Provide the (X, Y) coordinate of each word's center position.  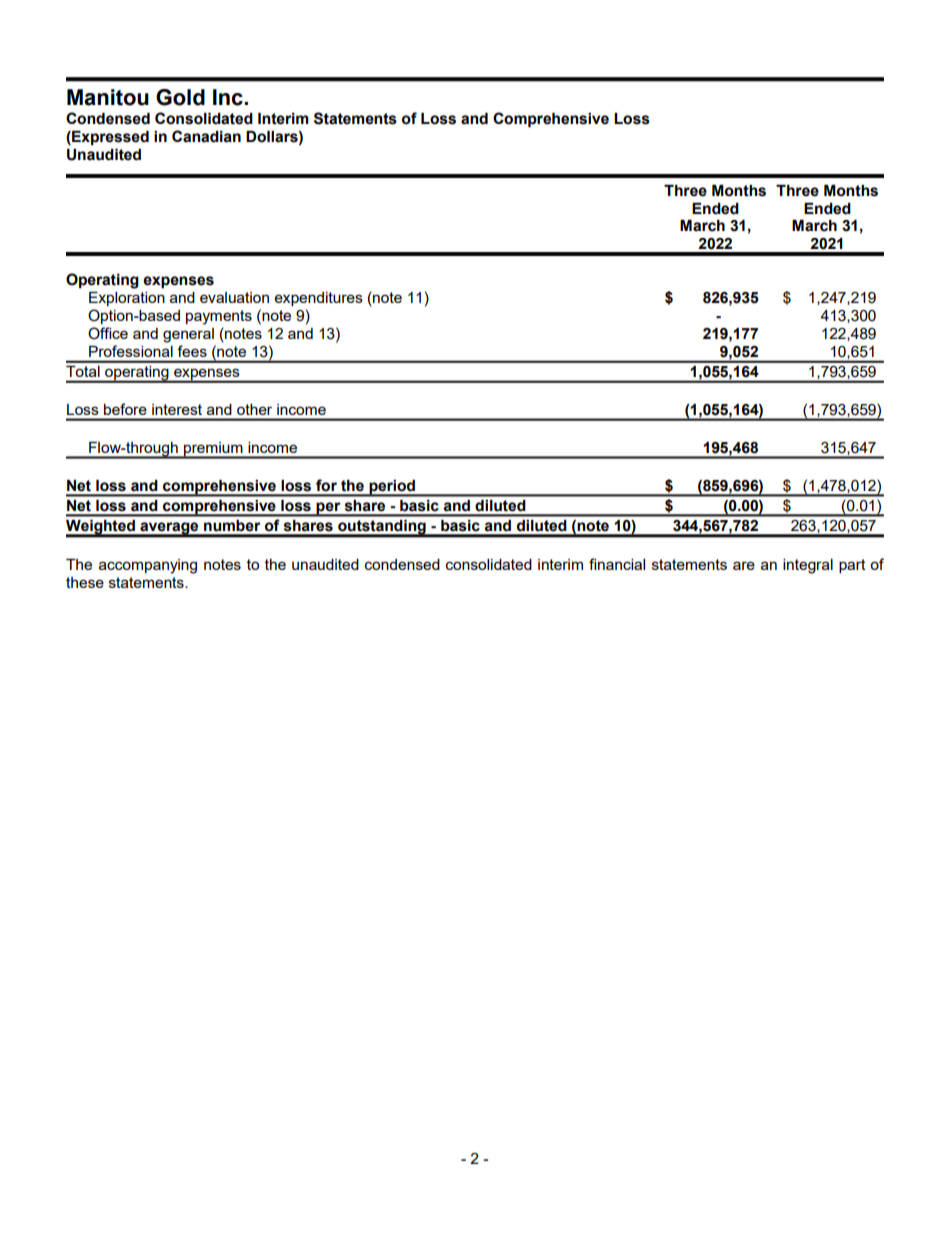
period (392, 488)
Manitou (108, 97)
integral (808, 566)
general (188, 335)
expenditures (319, 299)
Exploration (127, 299)
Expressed (109, 138)
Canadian (206, 136)
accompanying (148, 566)
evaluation (234, 297)
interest (177, 409)
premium (213, 450)
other (254, 409)
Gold (180, 97)
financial (617, 564)
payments (219, 317)
